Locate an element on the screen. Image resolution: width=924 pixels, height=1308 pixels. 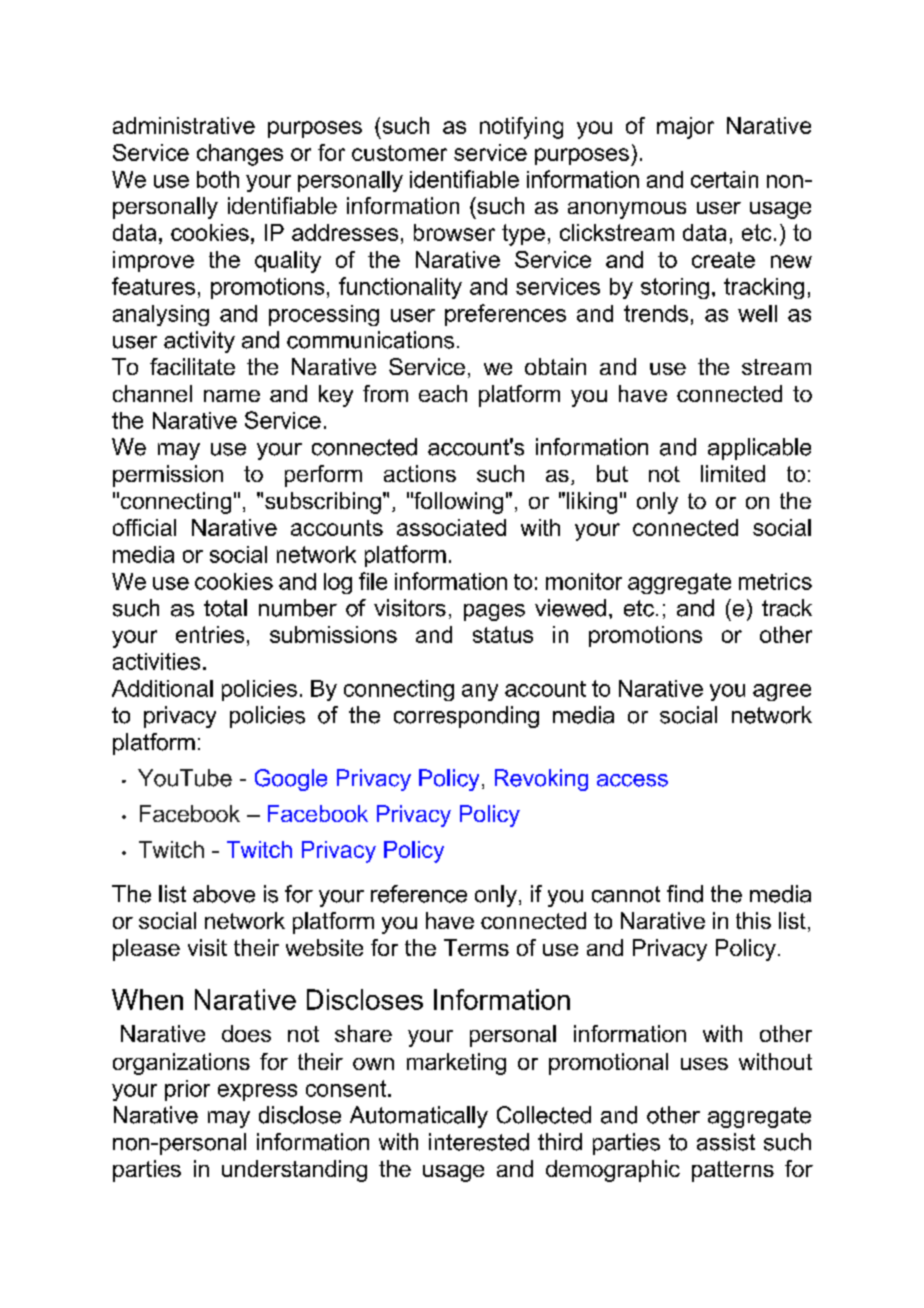
express is located at coordinates (257, 1092).
